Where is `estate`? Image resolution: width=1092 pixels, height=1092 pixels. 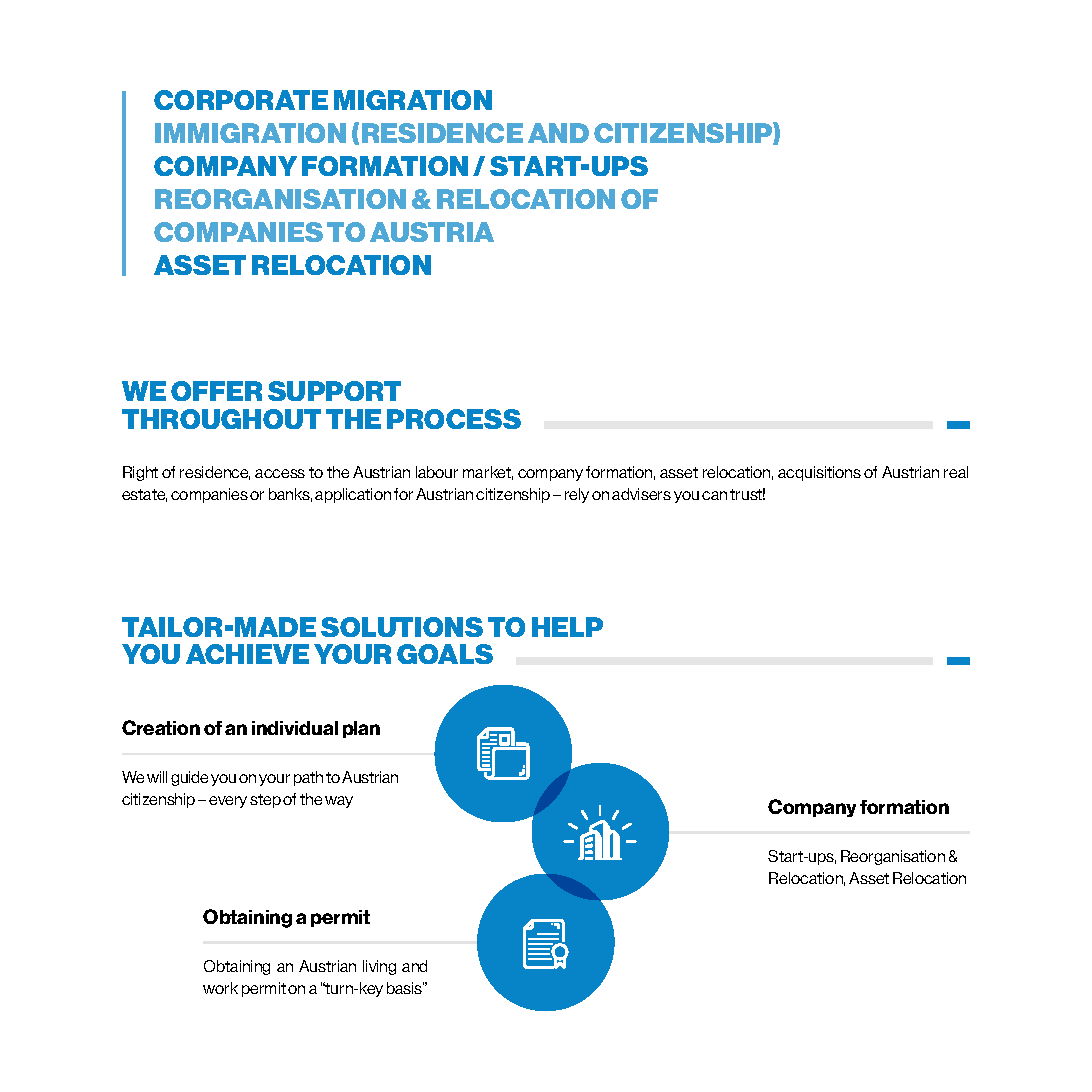
estate is located at coordinates (144, 495).
